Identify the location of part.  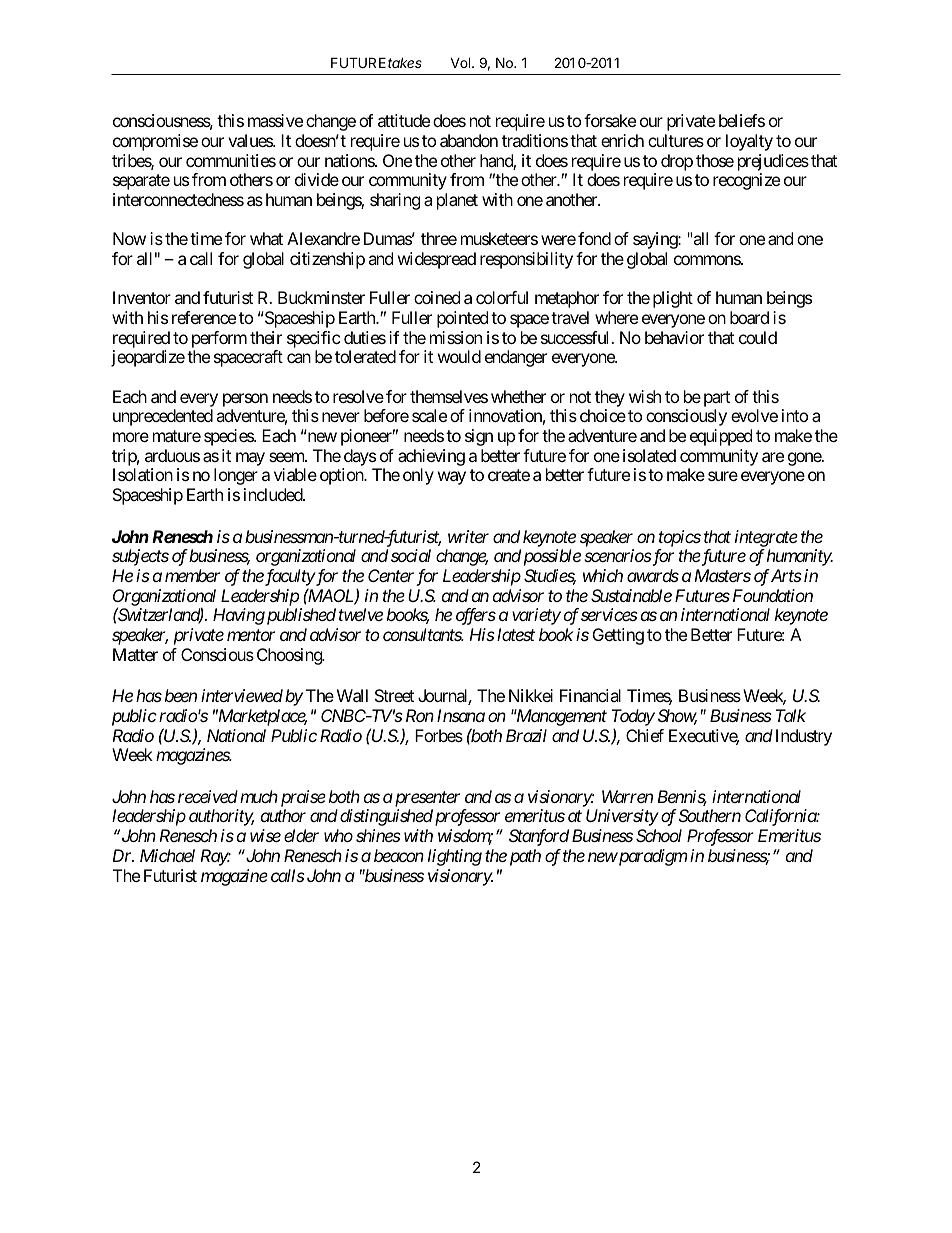
(717, 399).
